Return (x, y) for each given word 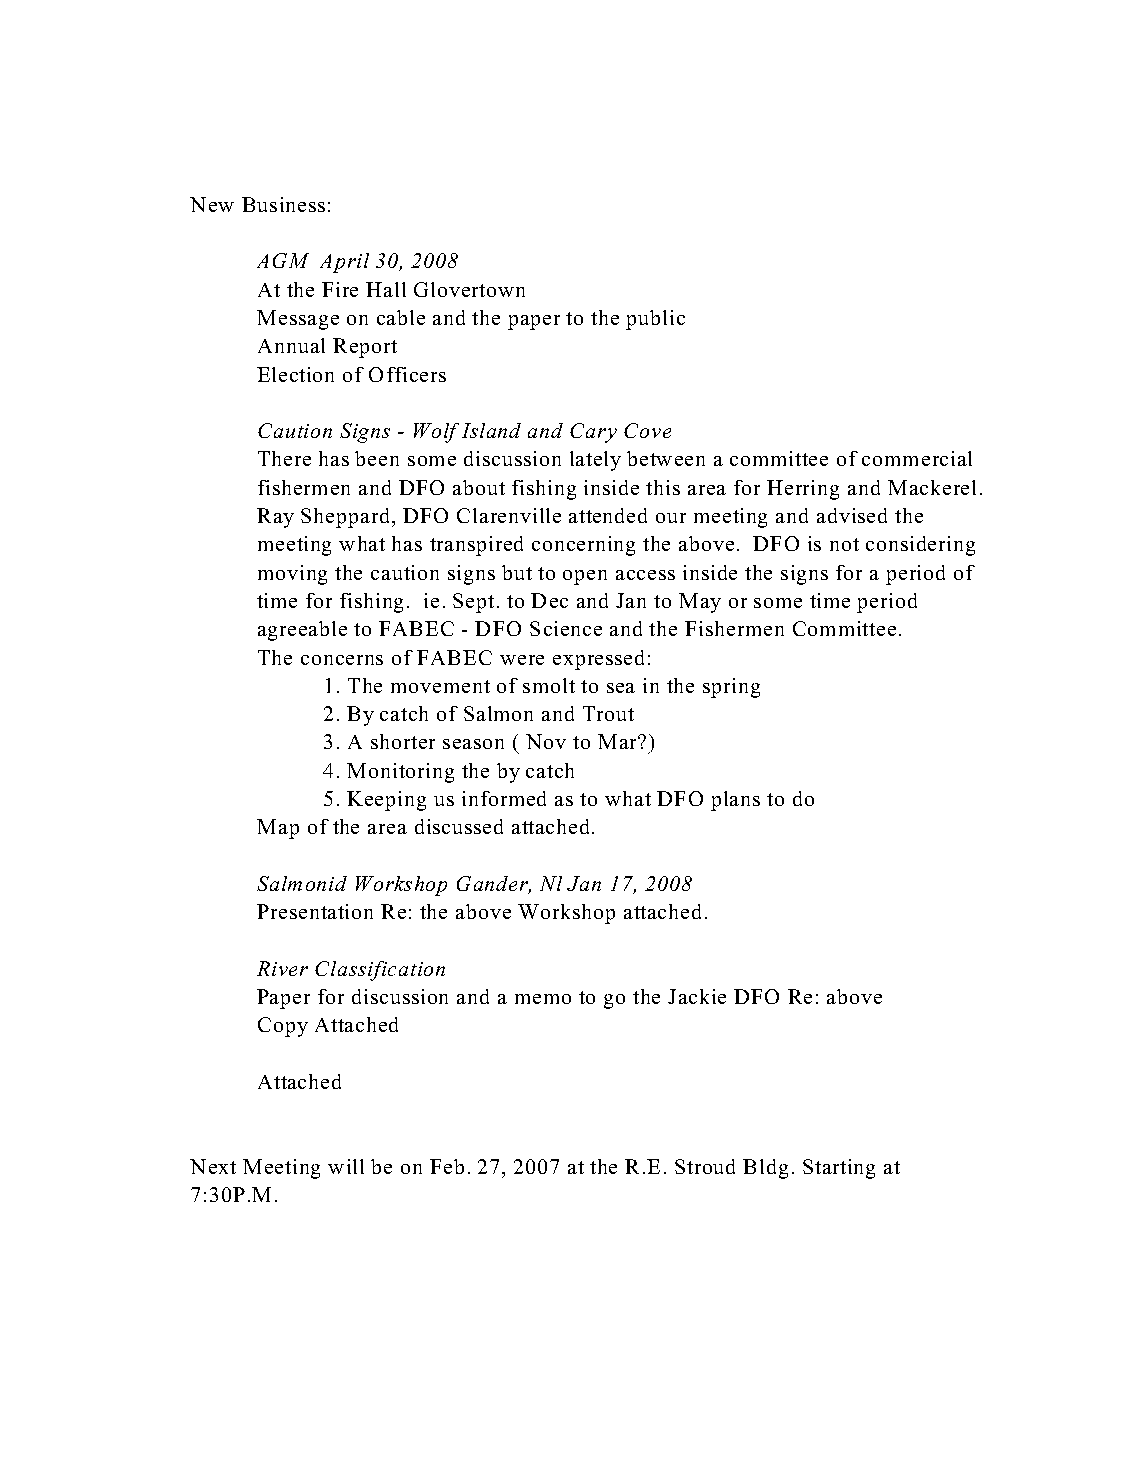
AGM (283, 260)
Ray (275, 518)
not (844, 544)
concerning (583, 546)
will (346, 1166)
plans (735, 801)
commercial (917, 458)
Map (278, 829)
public (655, 320)
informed (504, 798)
